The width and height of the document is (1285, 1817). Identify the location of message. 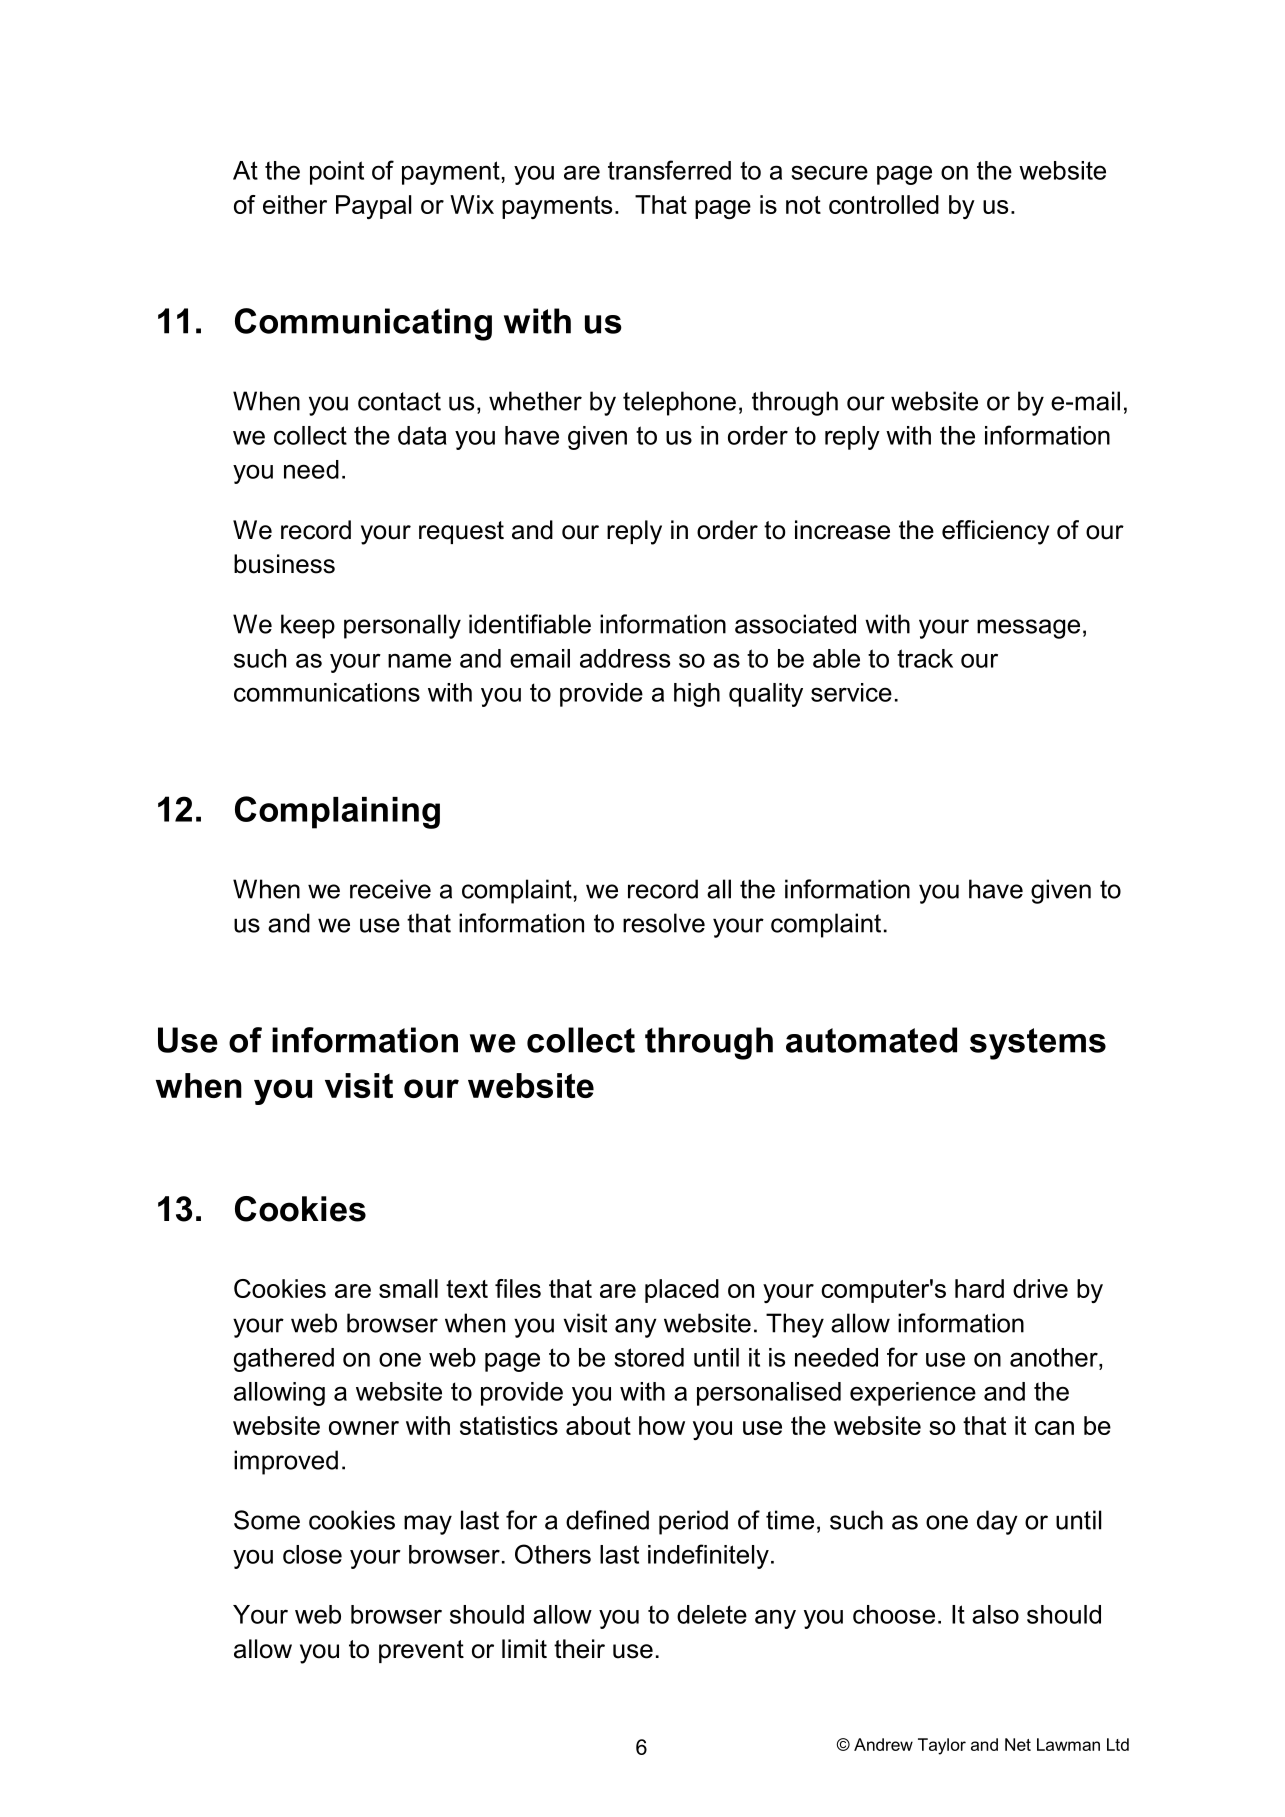
(1028, 629).
